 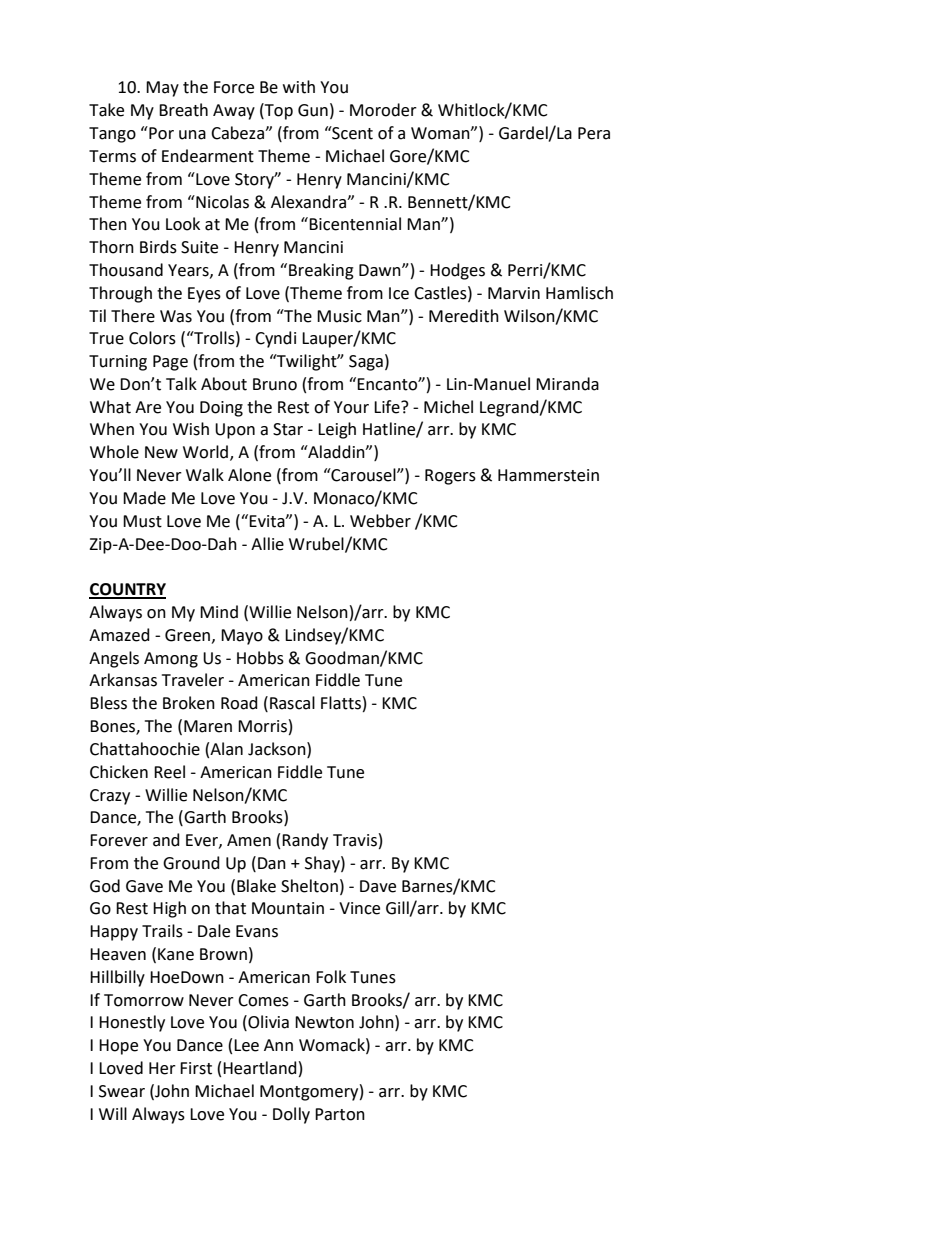 What do you see at coordinates (366, 363) in the image?
I see `Saga` at bounding box center [366, 363].
